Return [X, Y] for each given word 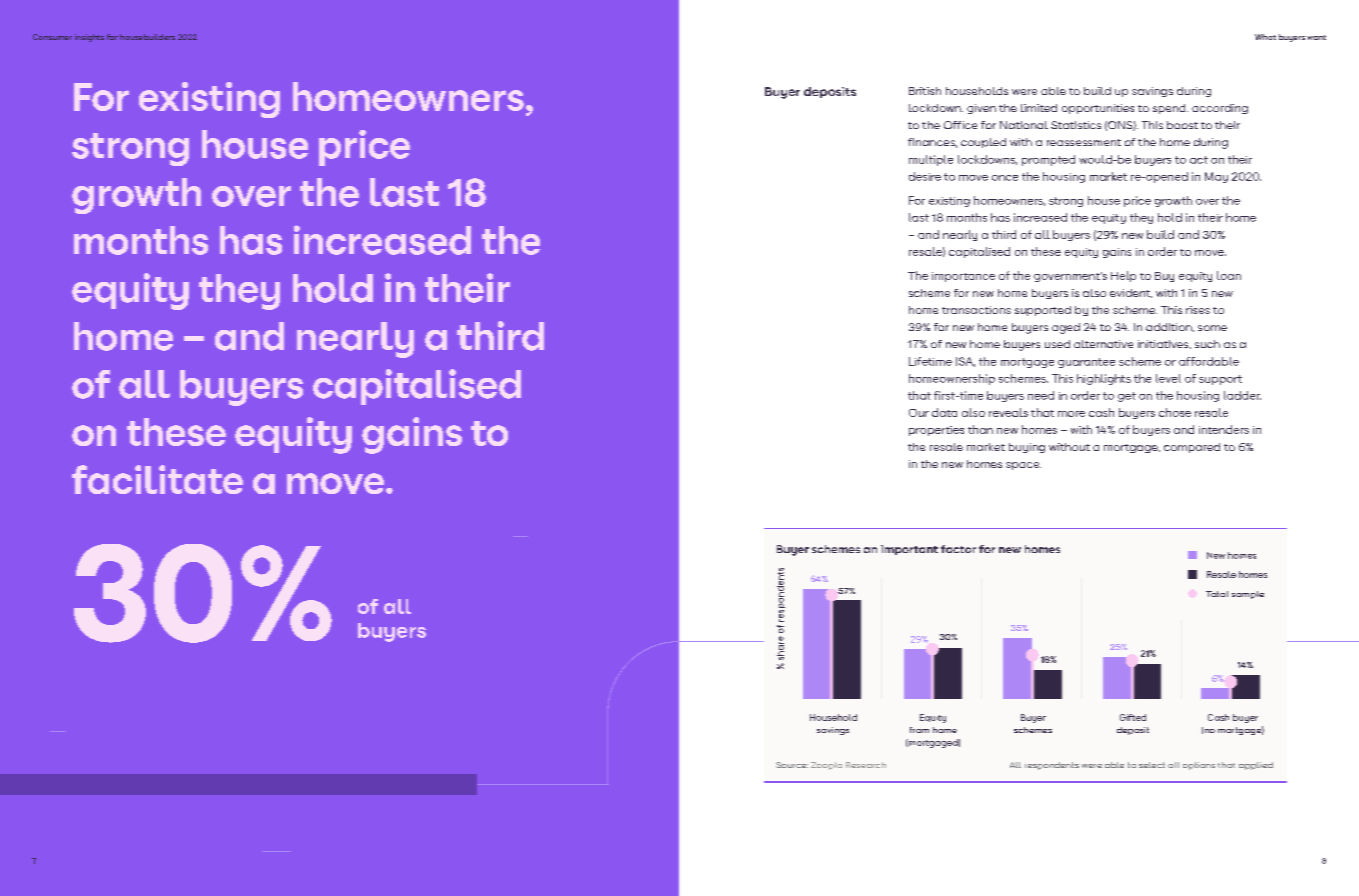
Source [792, 765]
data [944, 412]
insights [89, 38]
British [925, 91]
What [1265, 37]
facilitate [157, 479]
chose [1175, 412]
